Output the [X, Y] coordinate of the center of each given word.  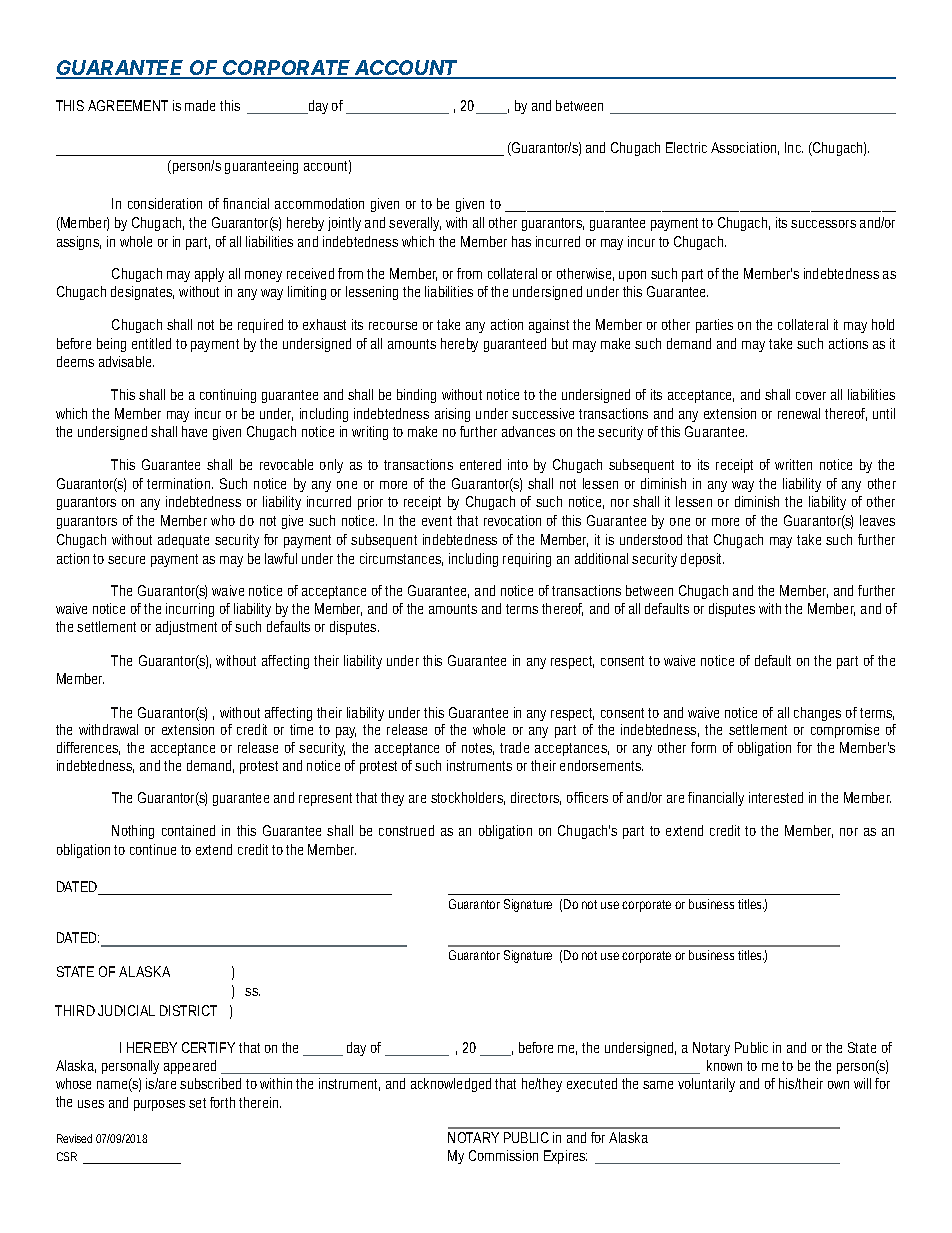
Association [745, 148]
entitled [151, 343]
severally [415, 224]
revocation [512, 520]
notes [478, 749]
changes [817, 714]
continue [153, 849]
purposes [159, 1105]
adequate [183, 541]
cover [811, 396]
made [200, 105]
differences [88, 748]
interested [776, 797]
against [551, 326]
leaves [877, 520]
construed [406, 830]
